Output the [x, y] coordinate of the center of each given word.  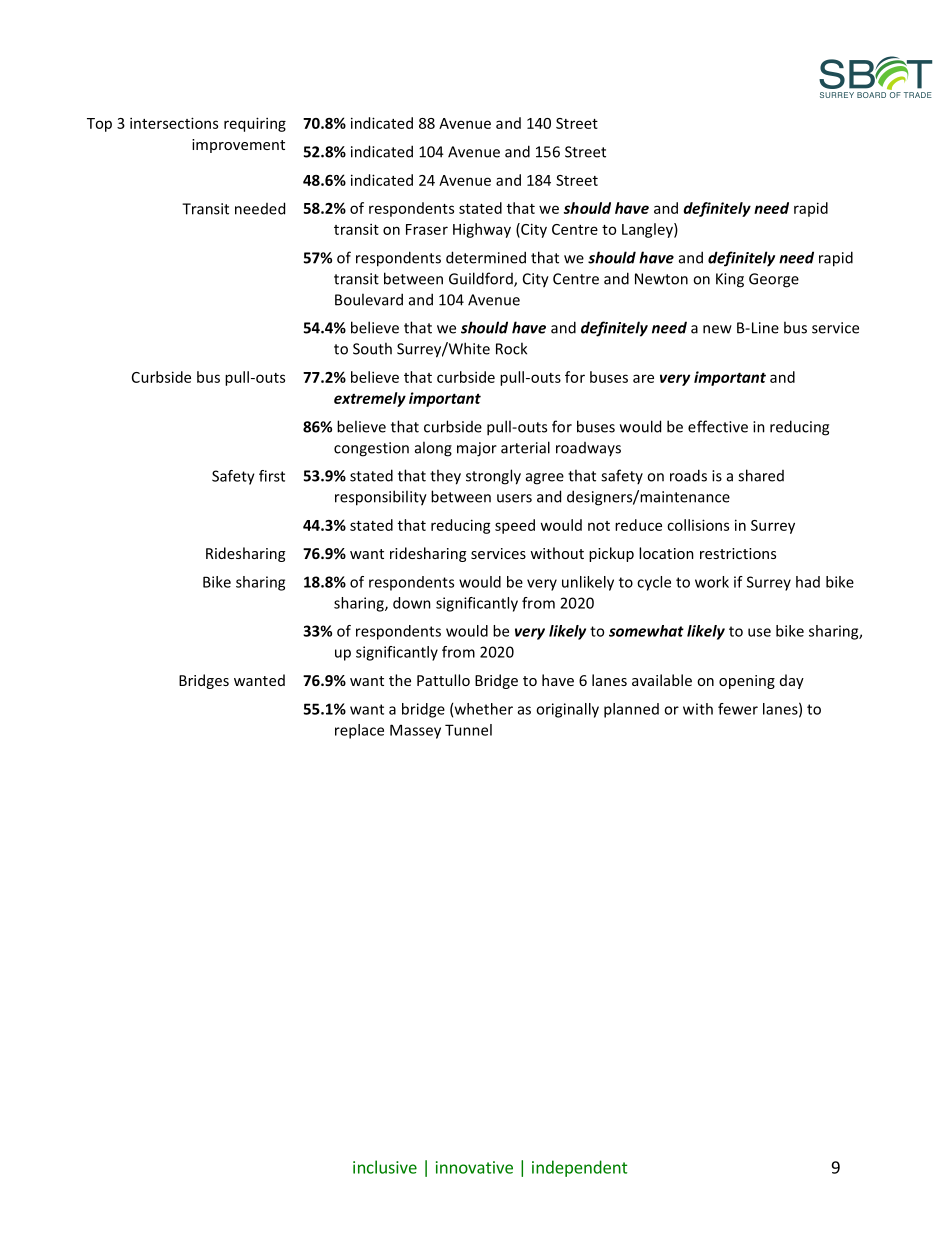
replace [359, 731]
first [272, 476]
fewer [738, 709]
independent [579, 1168]
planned [631, 710]
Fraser [427, 229]
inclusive [385, 1167]
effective [718, 426]
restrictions [738, 553]
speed [515, 526]
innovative [474, 1167]
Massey [415, 731]
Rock [511, 348]
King [730, 280]
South [372, 348]
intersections [174, 123]
